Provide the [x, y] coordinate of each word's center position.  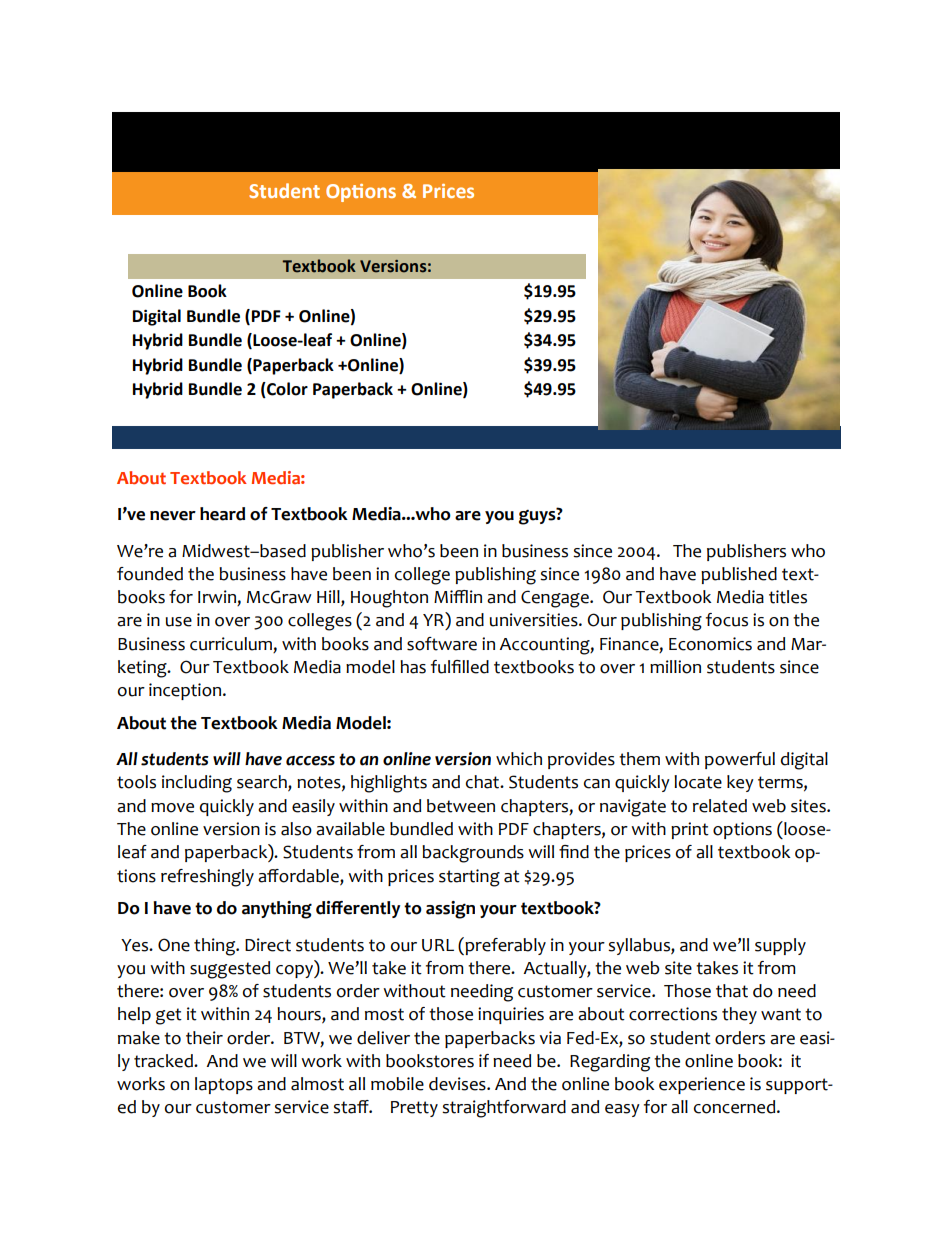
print [690, 830]
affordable [299, 876]
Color [286, 390]
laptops [224, 1085]
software [442, 644]
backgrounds [473, 854]
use [179, 622]
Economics [710, 644]
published [739, 575]
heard [222, 514]
